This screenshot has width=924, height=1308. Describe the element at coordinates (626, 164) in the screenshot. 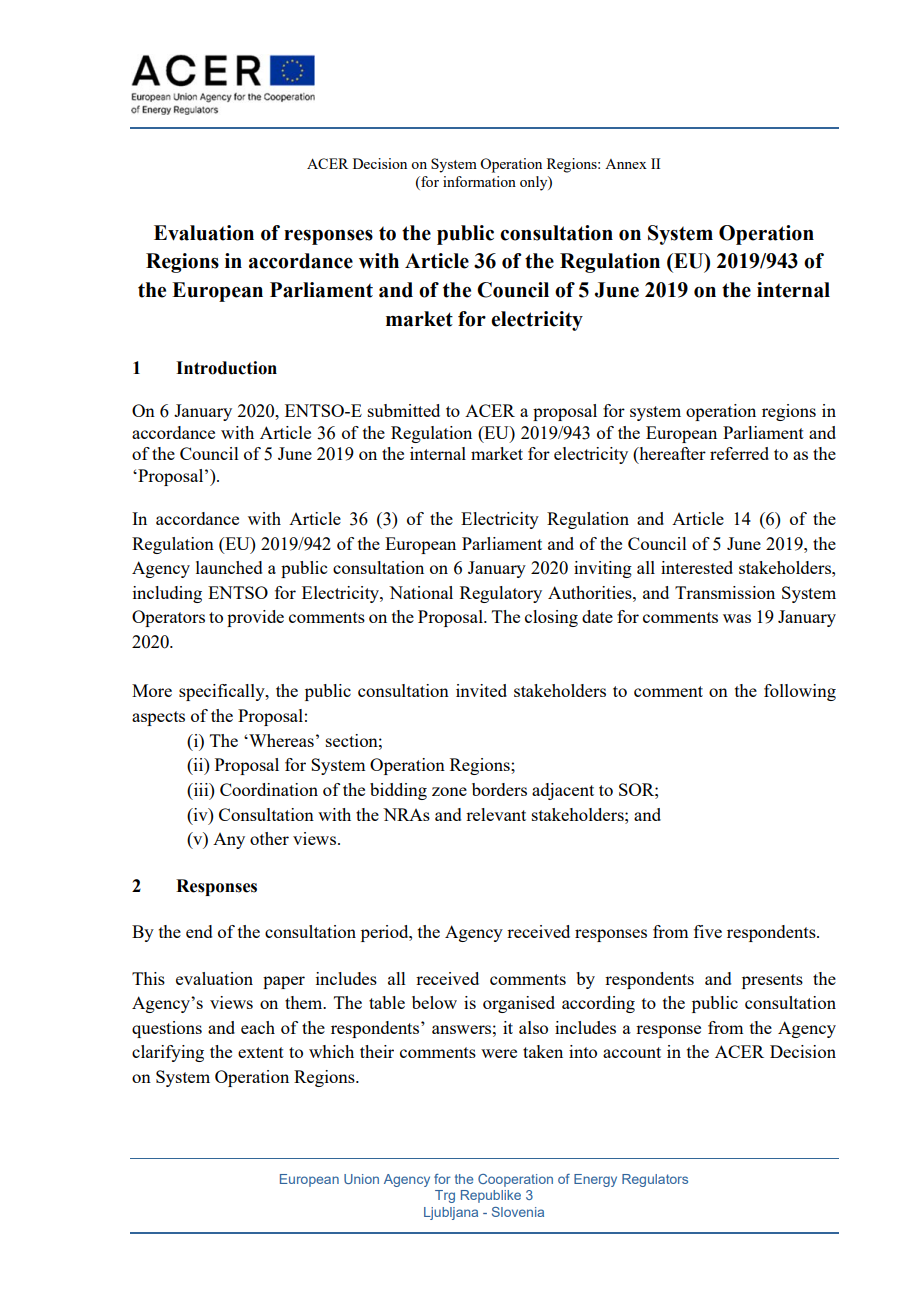

I see `Annex` at that location.
